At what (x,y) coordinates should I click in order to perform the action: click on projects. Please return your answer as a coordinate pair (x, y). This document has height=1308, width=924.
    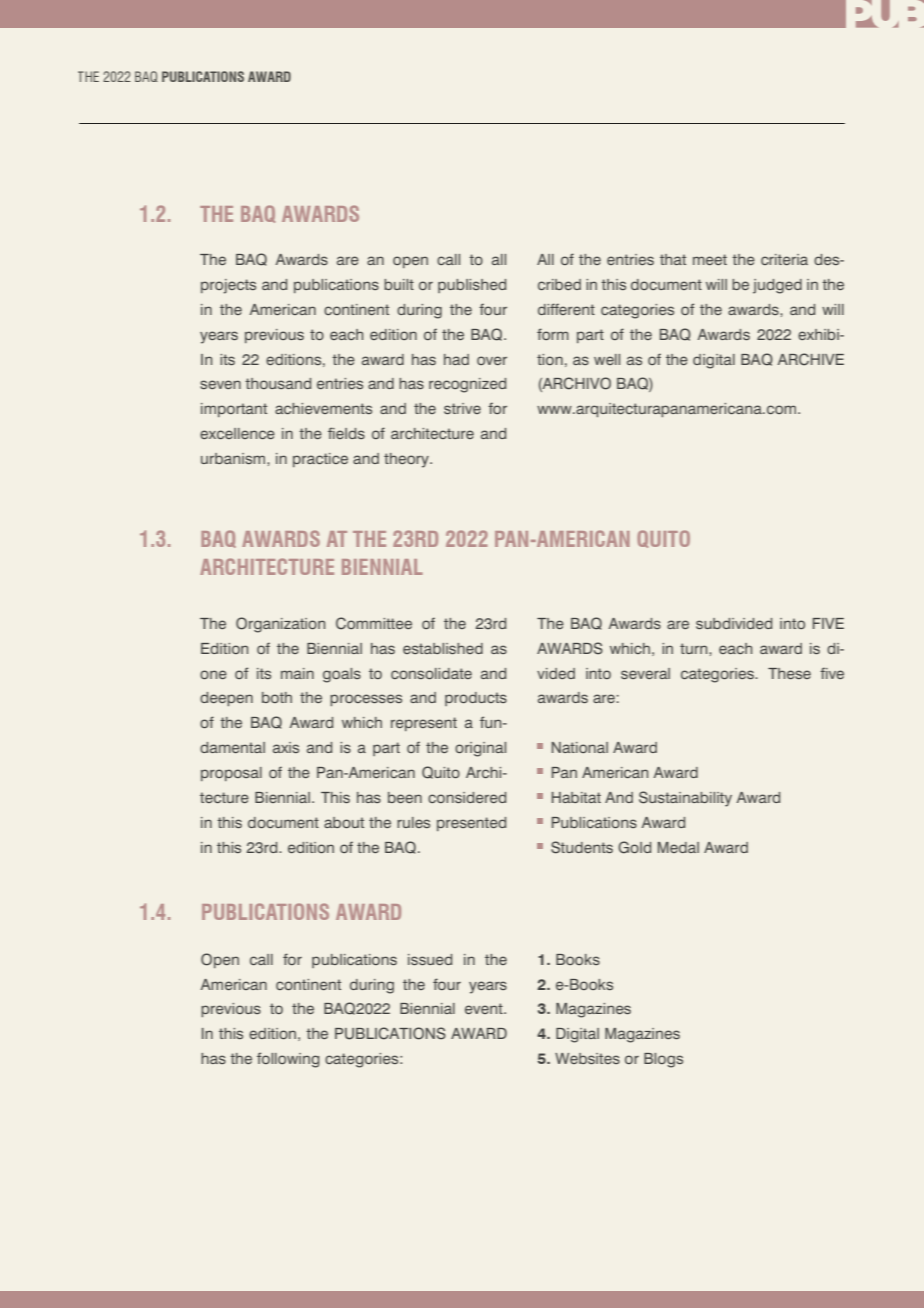
    Looking at the image, I should click on (228, 286).
